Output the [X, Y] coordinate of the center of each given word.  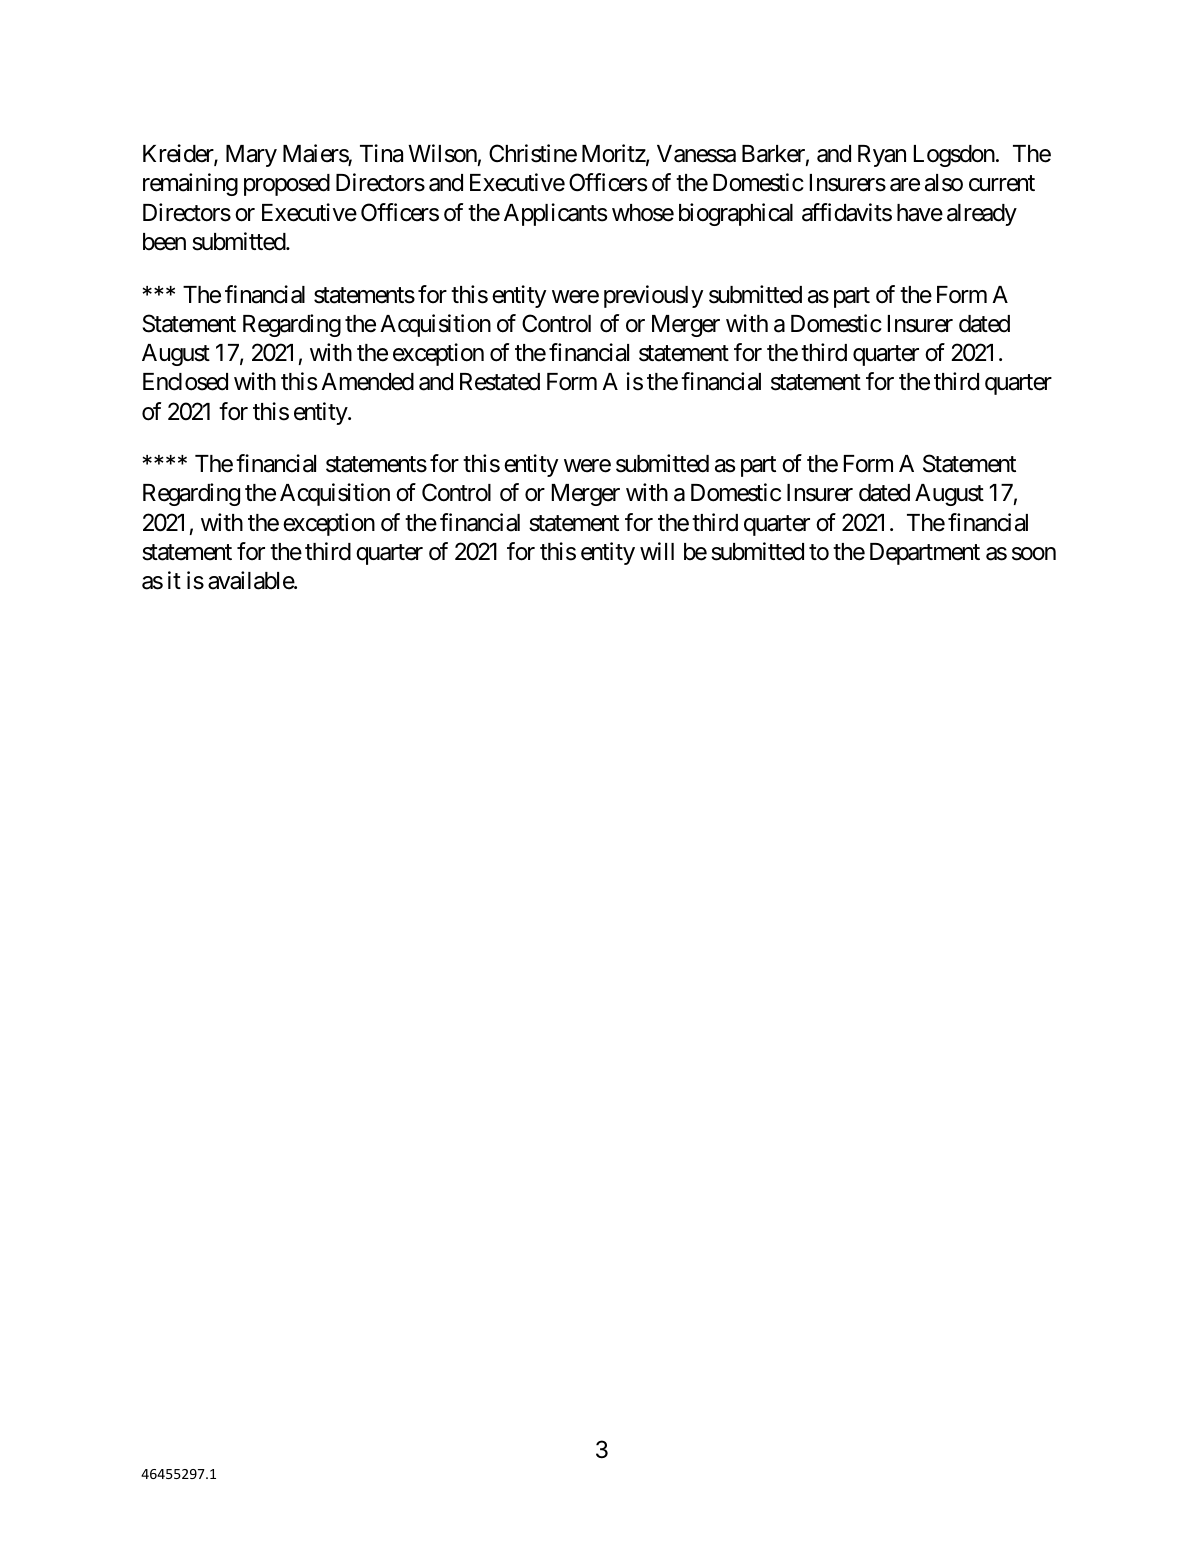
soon [1034, 554]
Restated [500, 382]
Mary [251, 156]
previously [653, 296]
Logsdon [954, 156]
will [657, 551]
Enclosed [185, 382]
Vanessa [696, 154]
